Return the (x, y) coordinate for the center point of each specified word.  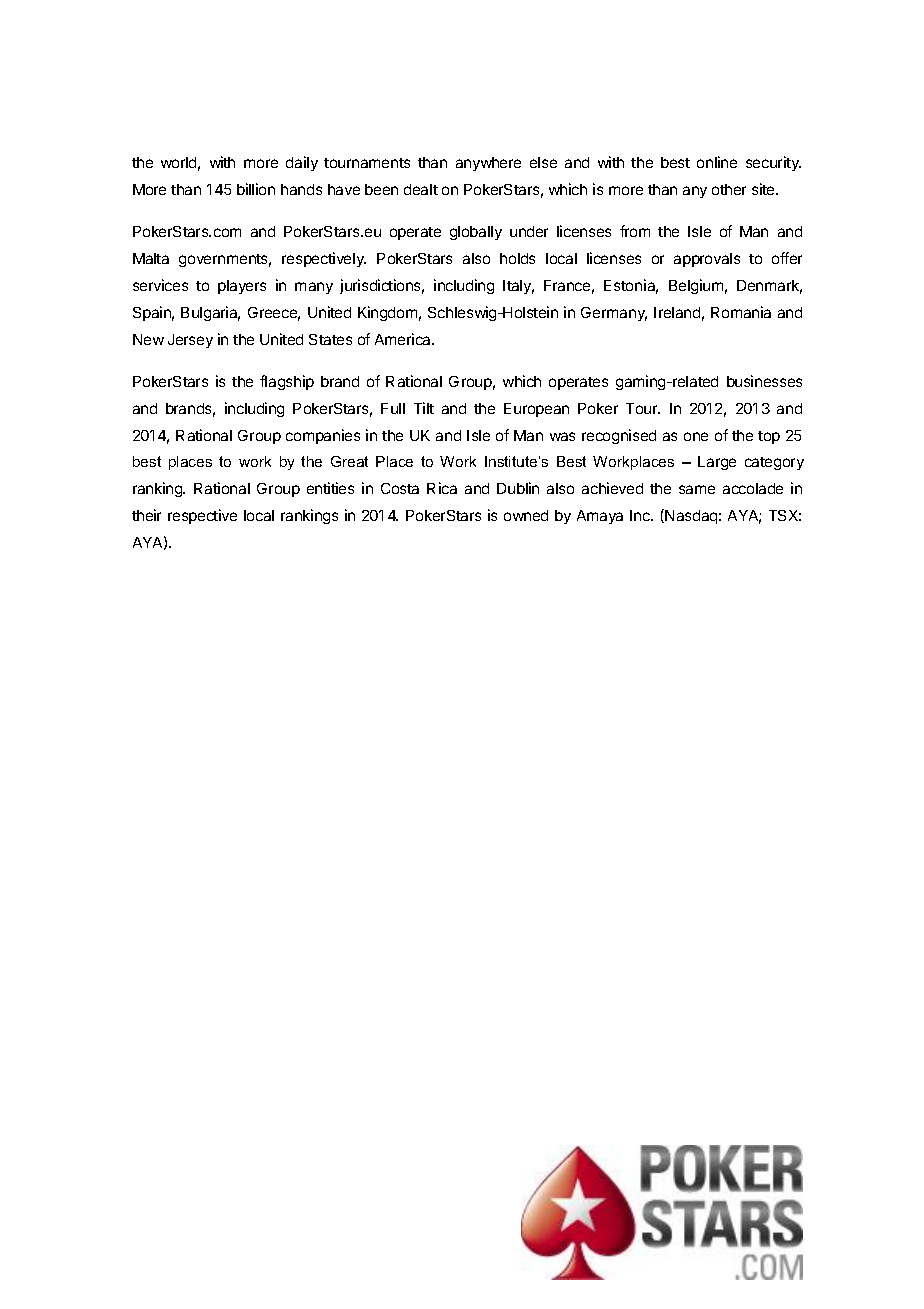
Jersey (190, 341)
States (330, 339)
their (146, 515)
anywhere (488, 164)
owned (526, 515)
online (717, 162)
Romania (741, 312)
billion (256, 189)
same (697, 489)
